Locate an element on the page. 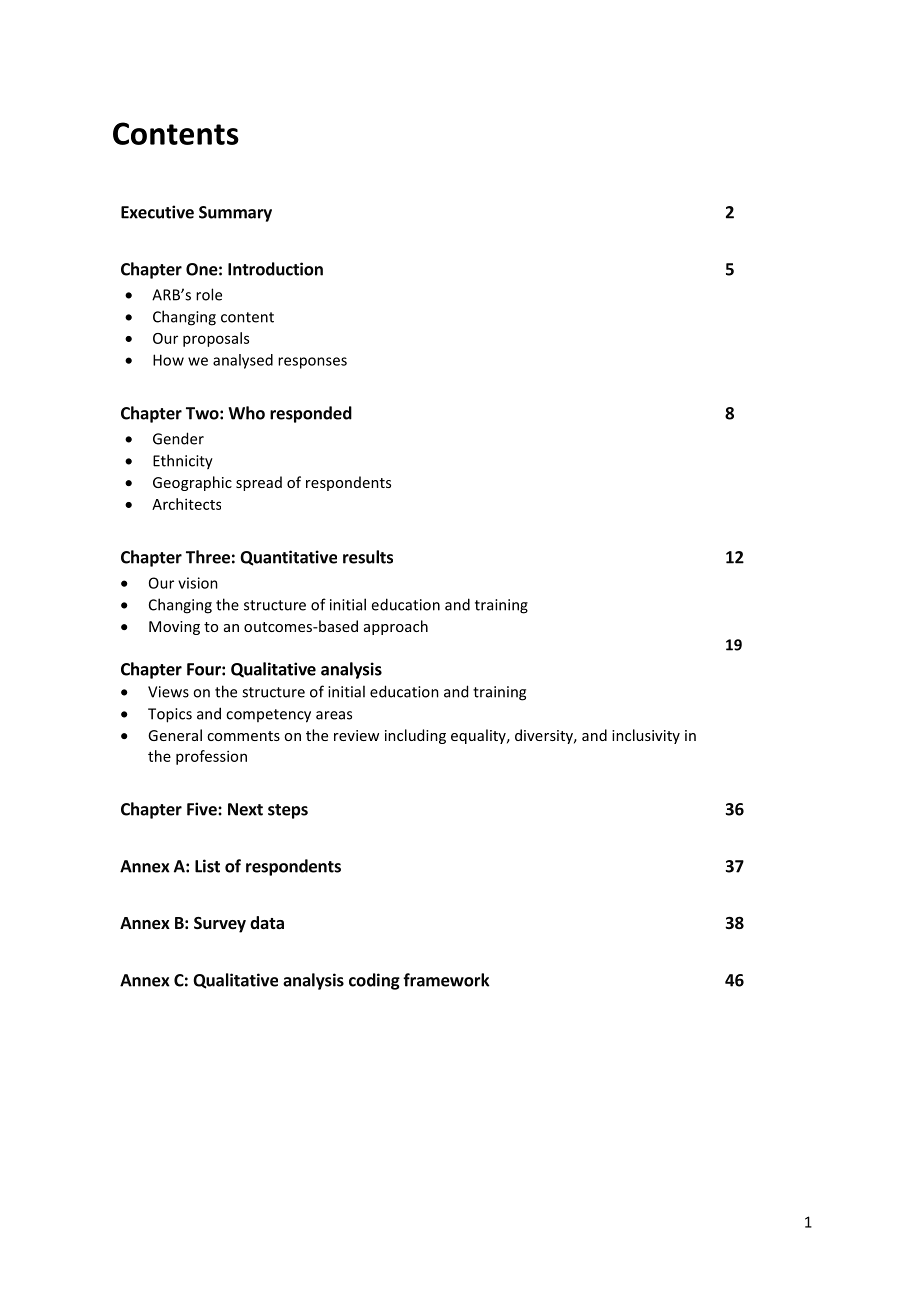  coding is located at coordinates (374, 981).
